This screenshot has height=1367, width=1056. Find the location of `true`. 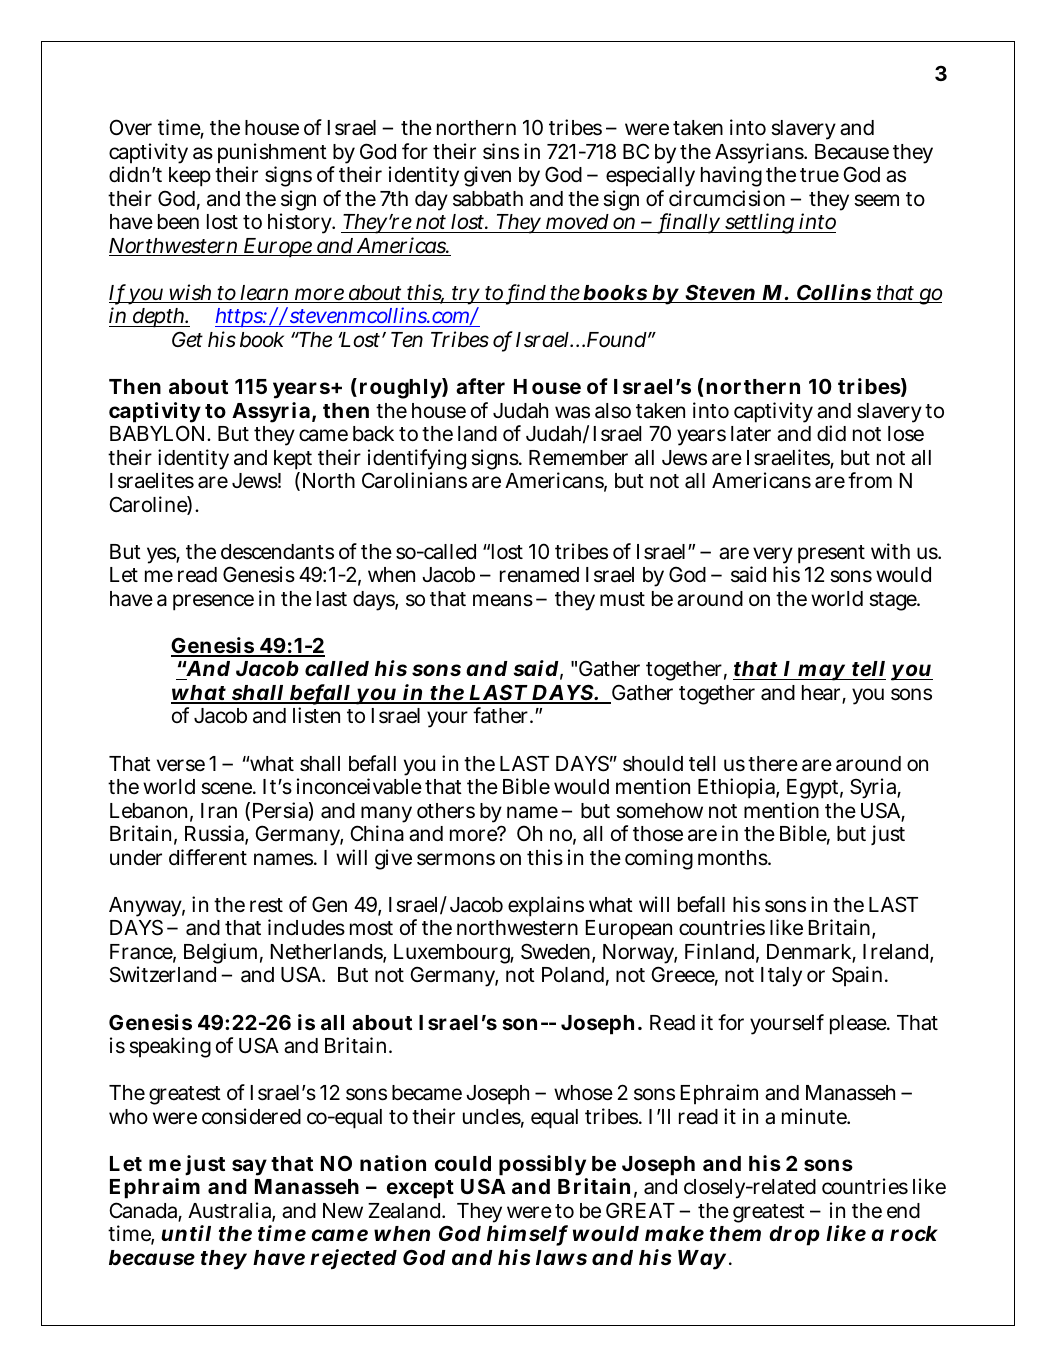

true is located at coordinates (819, 175).
